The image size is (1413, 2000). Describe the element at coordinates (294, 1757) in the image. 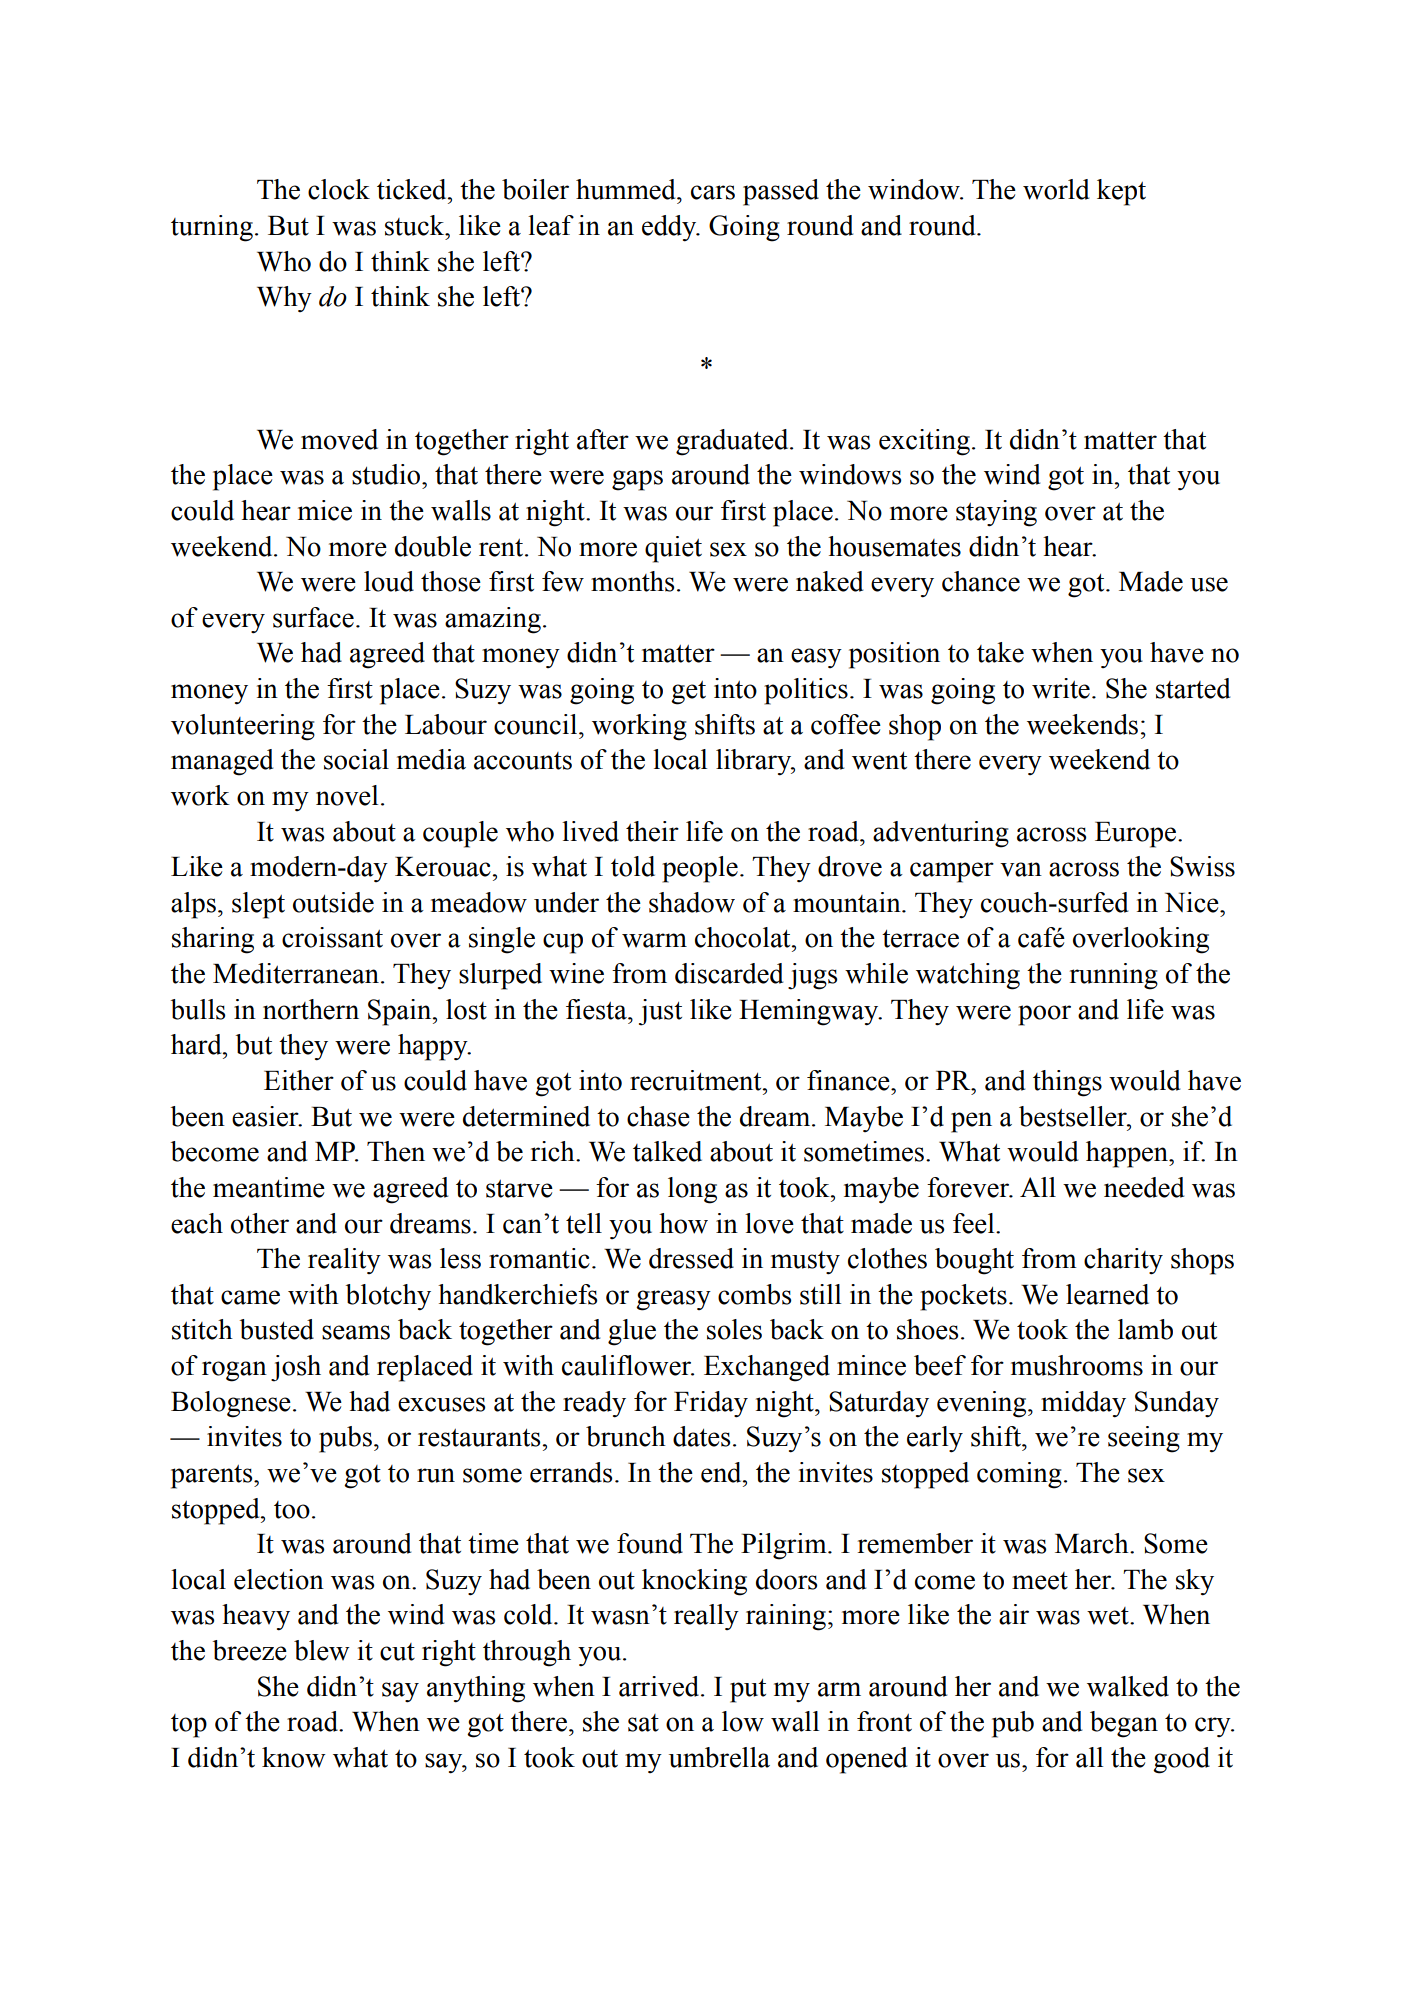

I see `know` at that location.
